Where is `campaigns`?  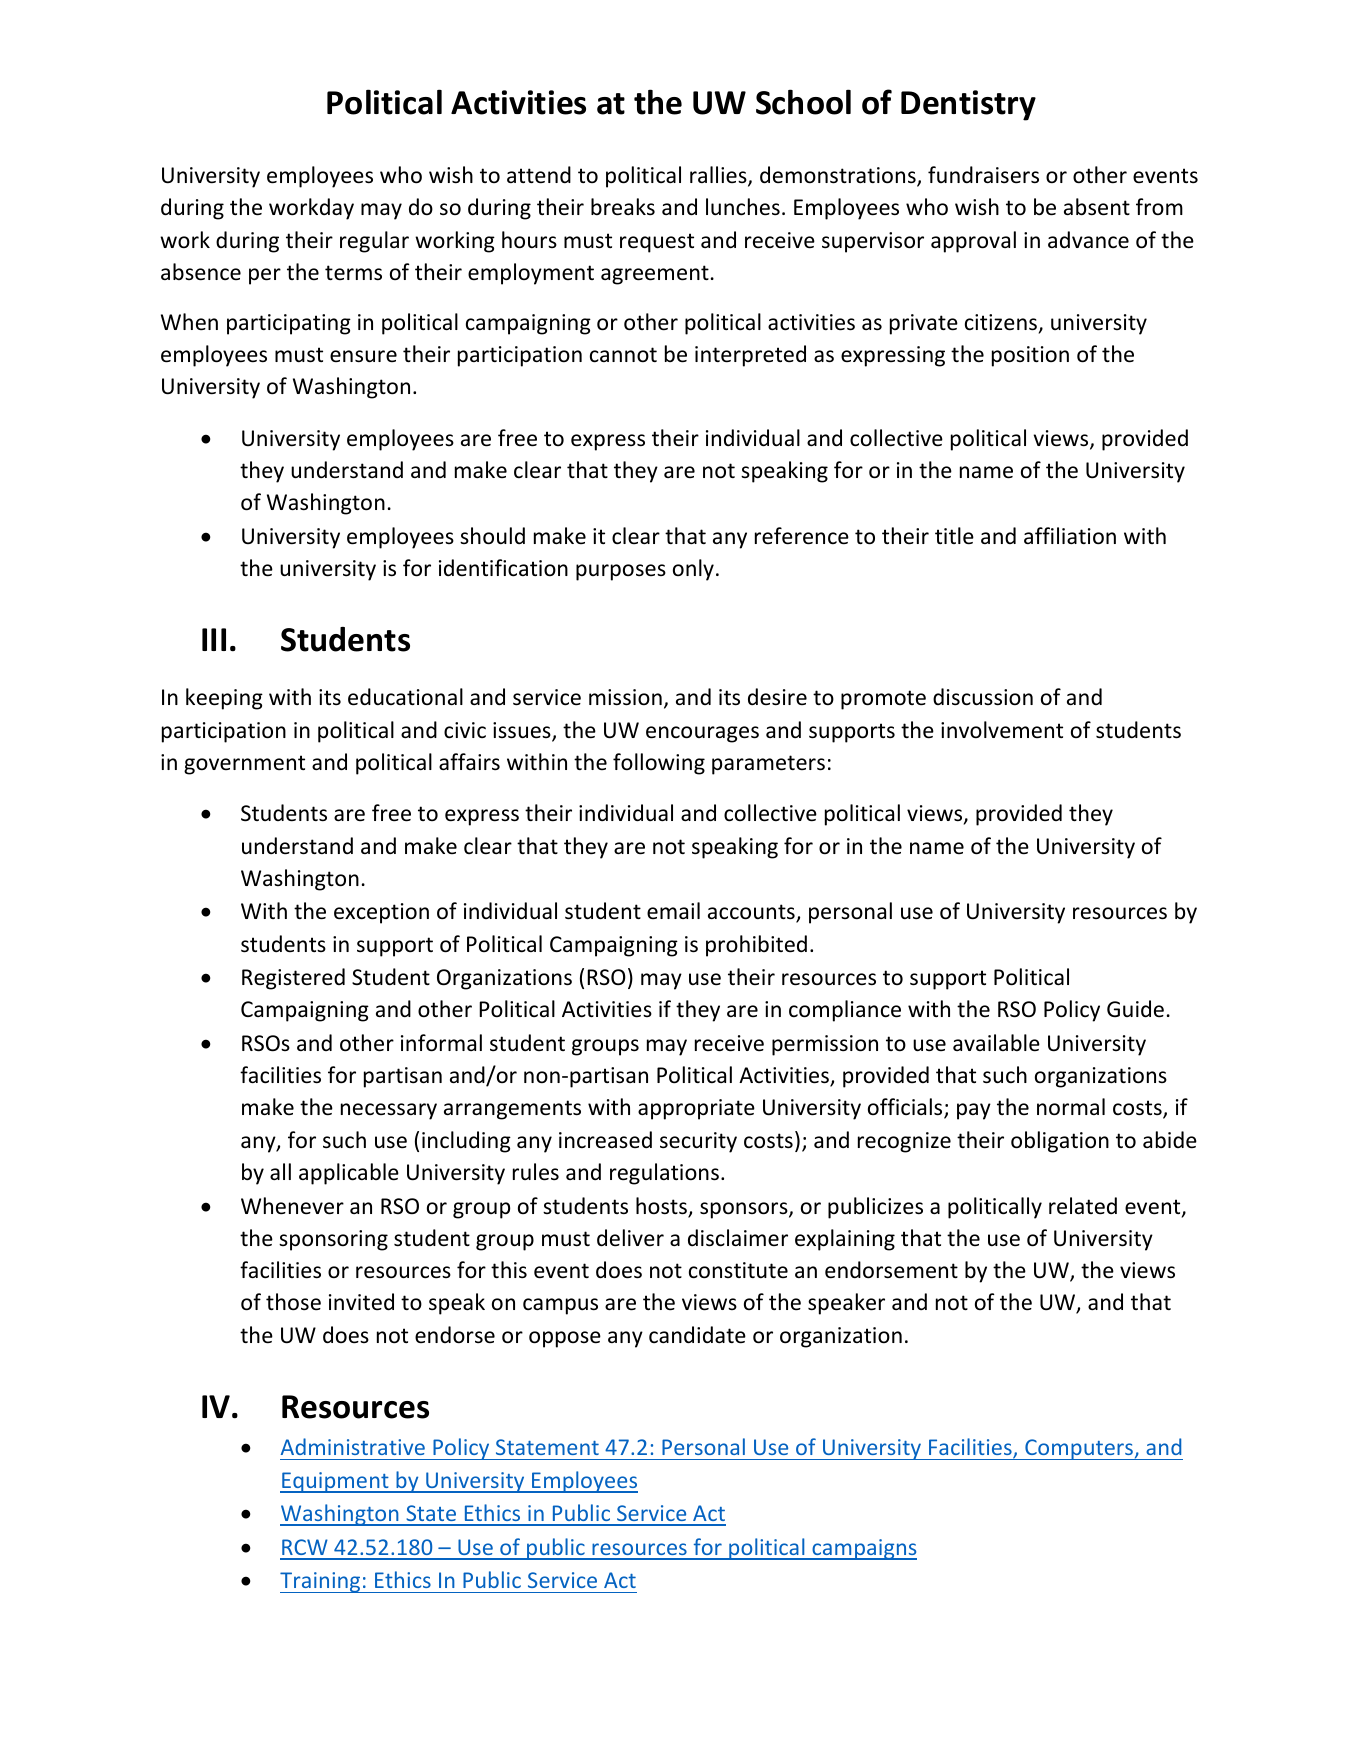 campaigns is located at coordinates (863, 1549).
